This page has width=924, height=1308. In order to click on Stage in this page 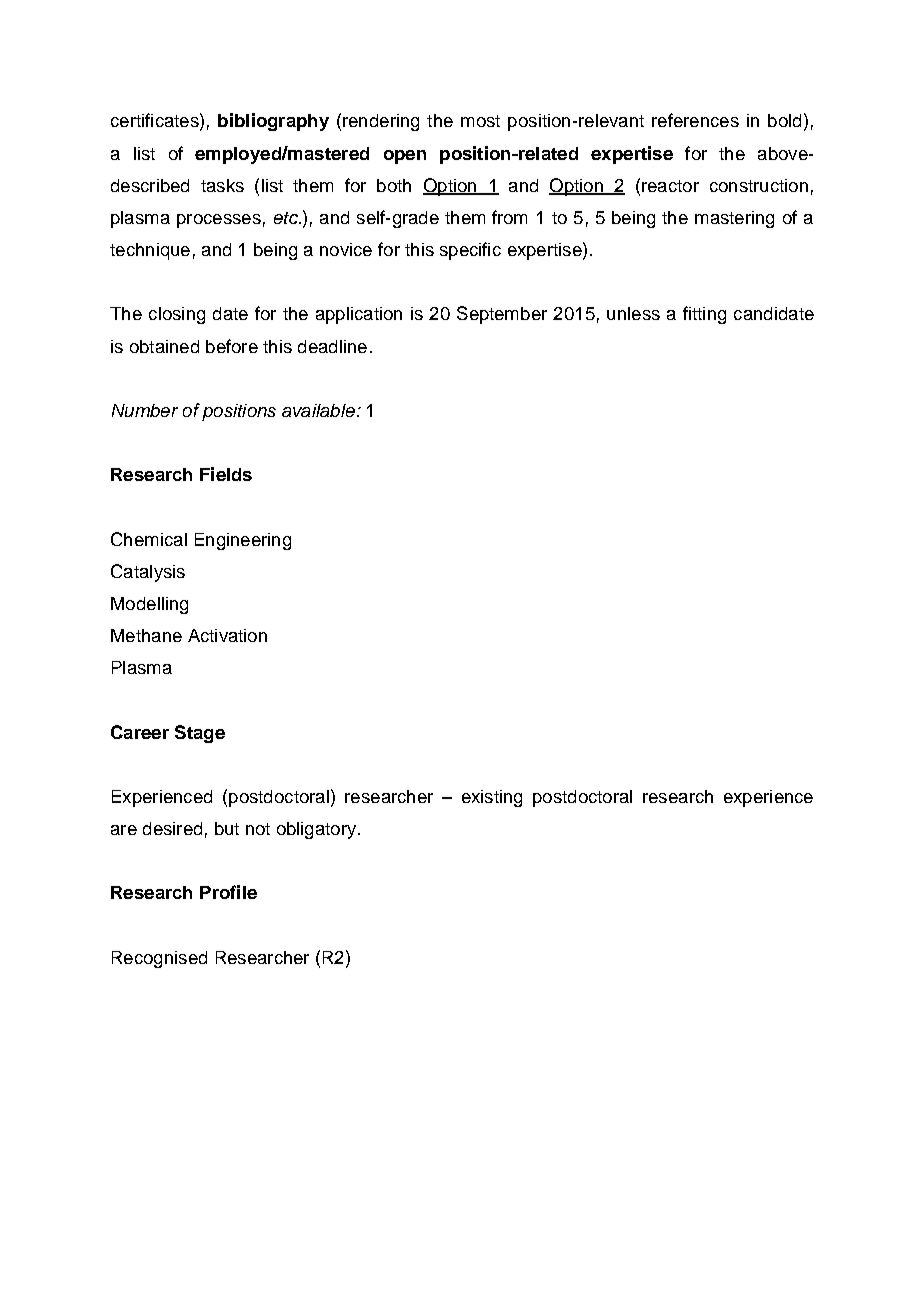, I will do `click(200, 734)`.
